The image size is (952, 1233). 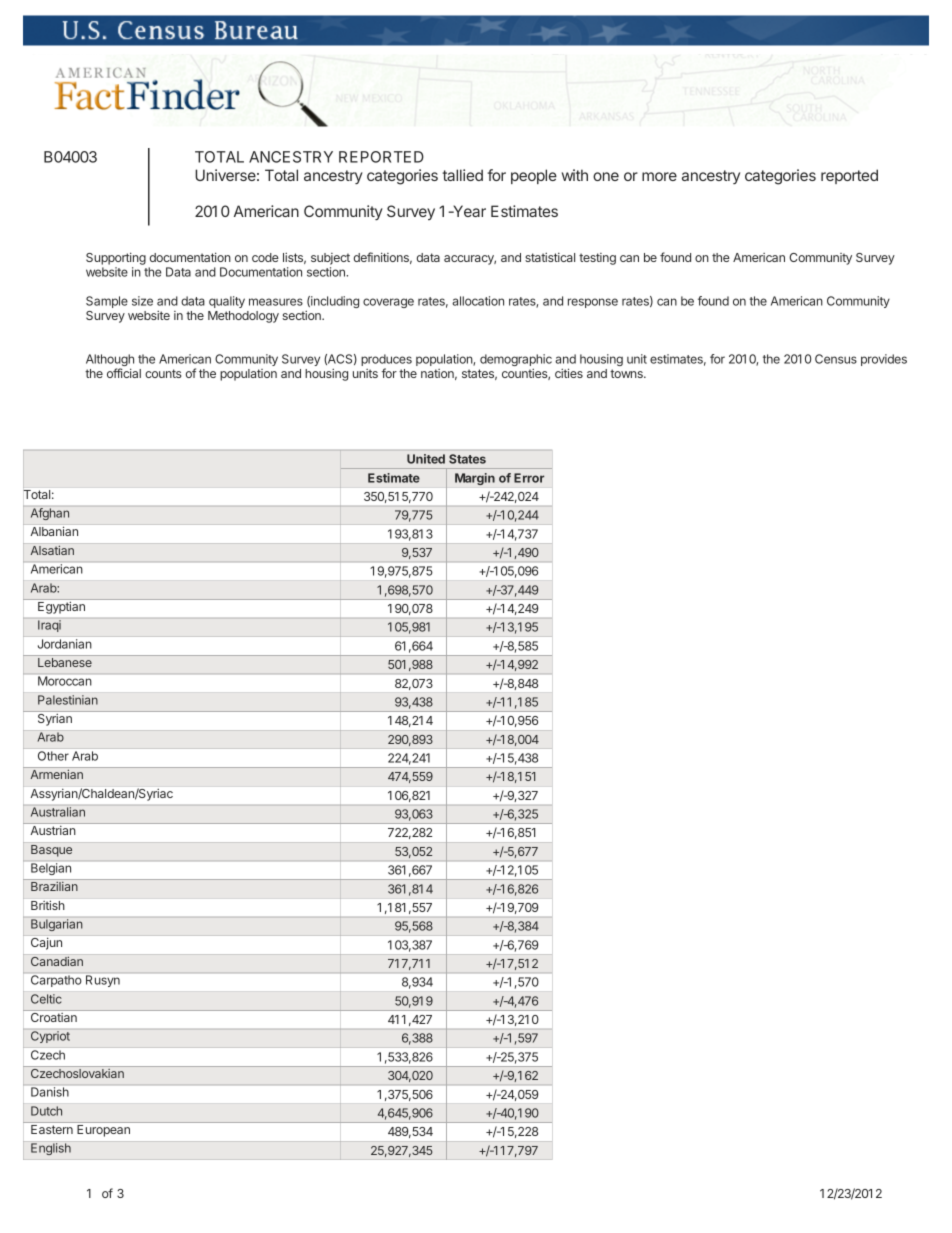 I want to click on Lebanese, so click(x=65, y=662).
